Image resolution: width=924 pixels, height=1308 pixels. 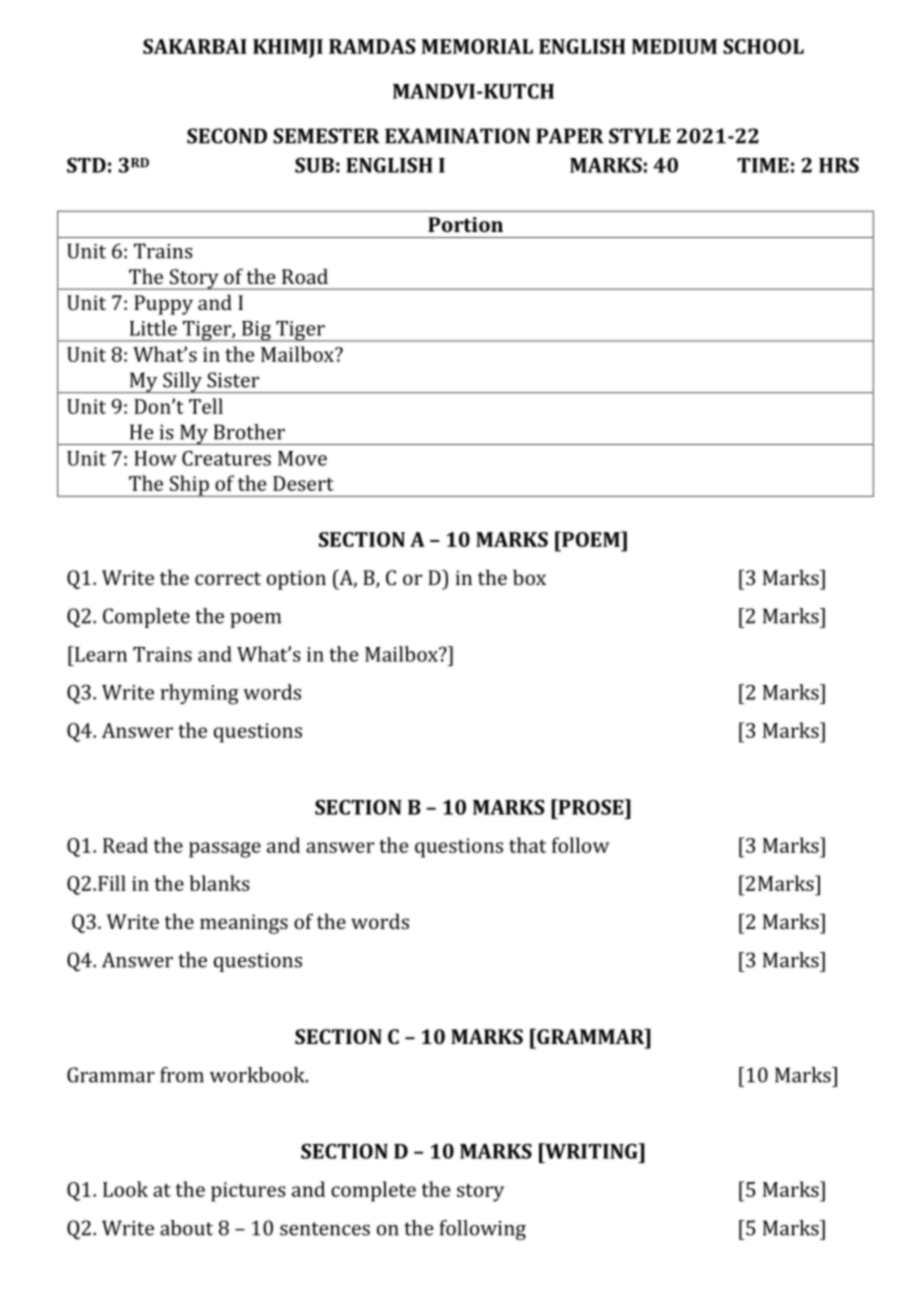 I want to click on SECOND, so click(x=227, y=136).
